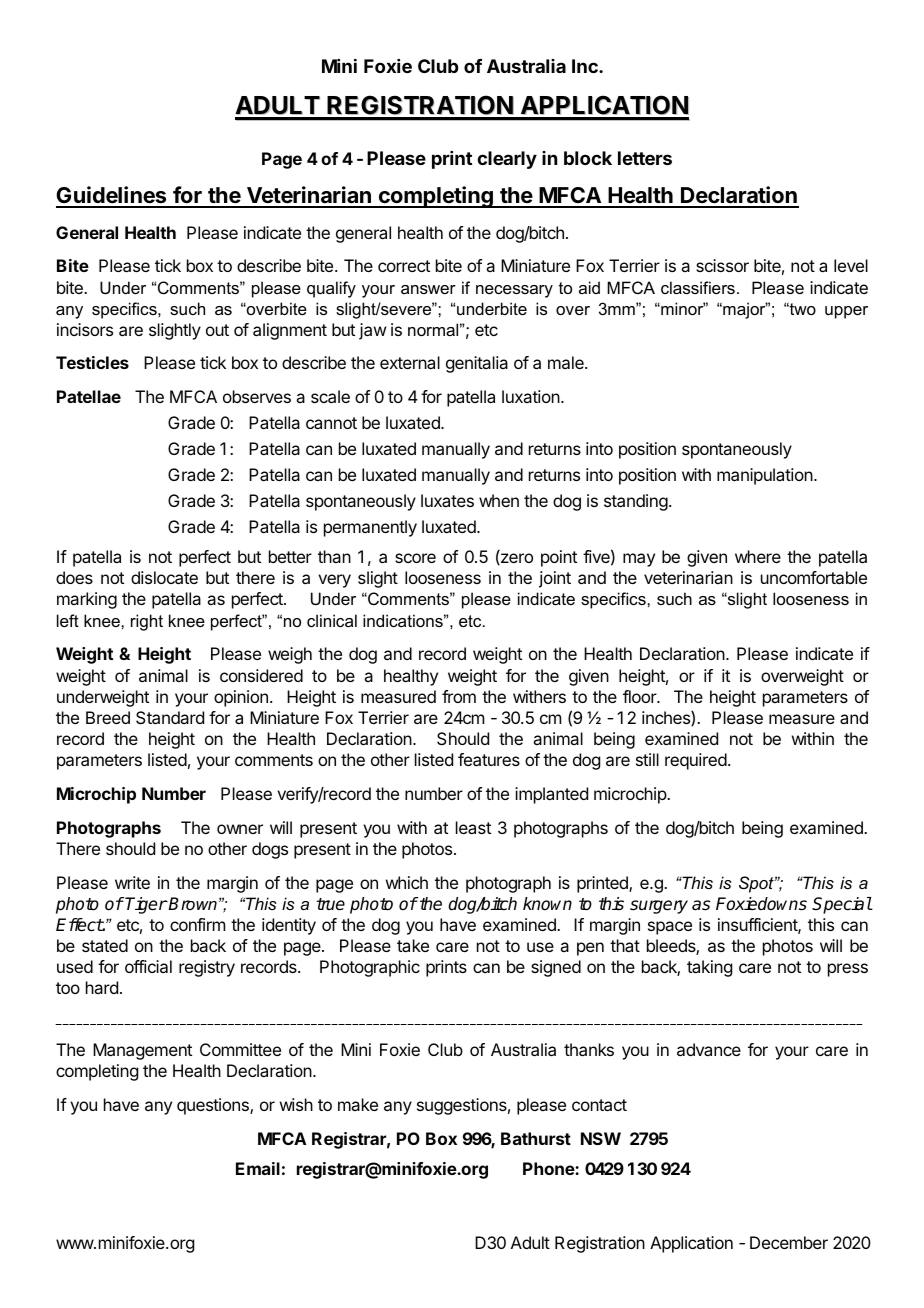 The width and height of the image is (924, 1308). I want to click on Phone, so click(549, 1168).
